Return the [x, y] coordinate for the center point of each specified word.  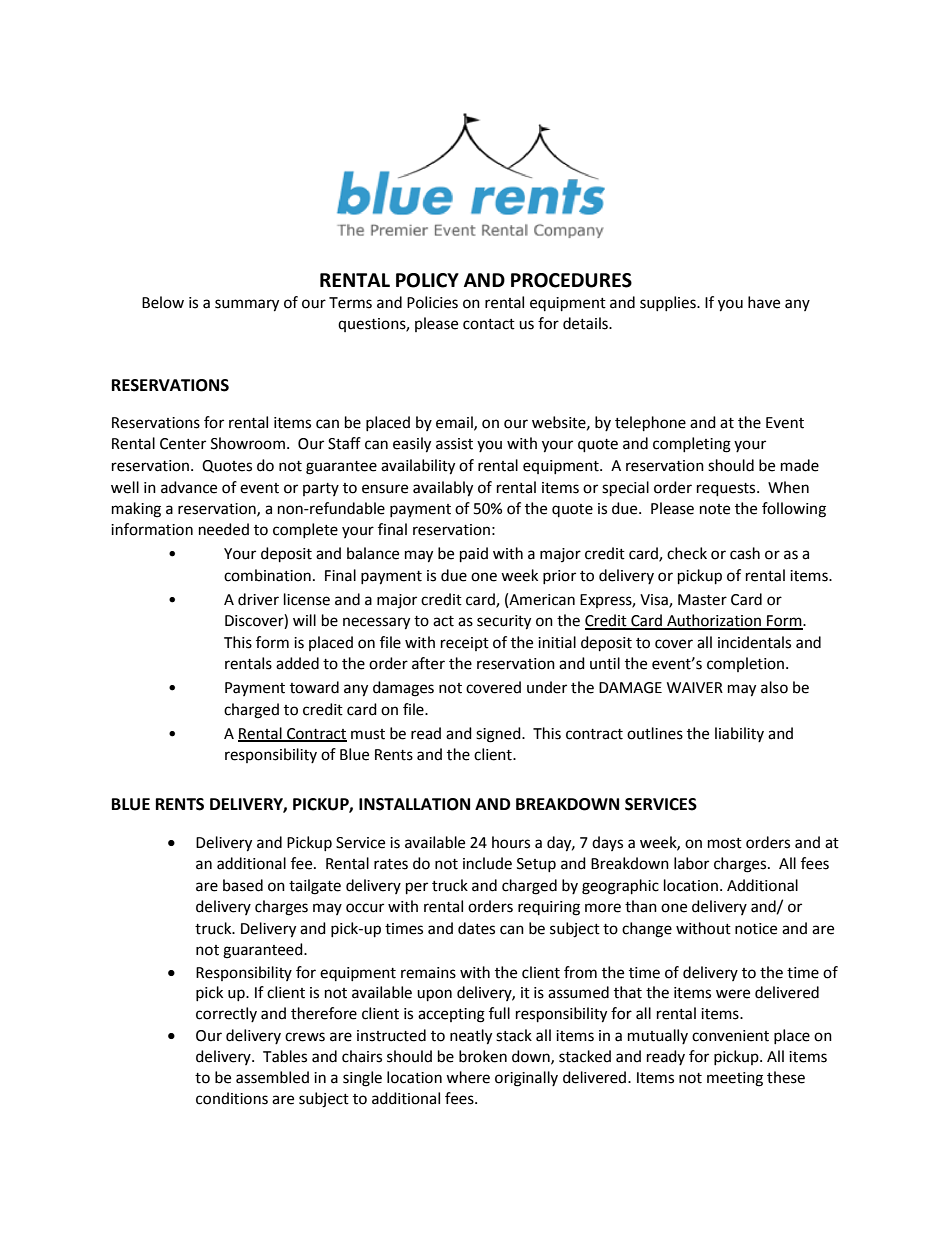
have [764, 302]
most [725, 843]
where [468, 1077]
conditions [232, 1098]
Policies [432, 302]
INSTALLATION [414, 804]
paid [474, 555]
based [243, 885]
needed [224, 529]
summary [247, 305]
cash [745, 553]
